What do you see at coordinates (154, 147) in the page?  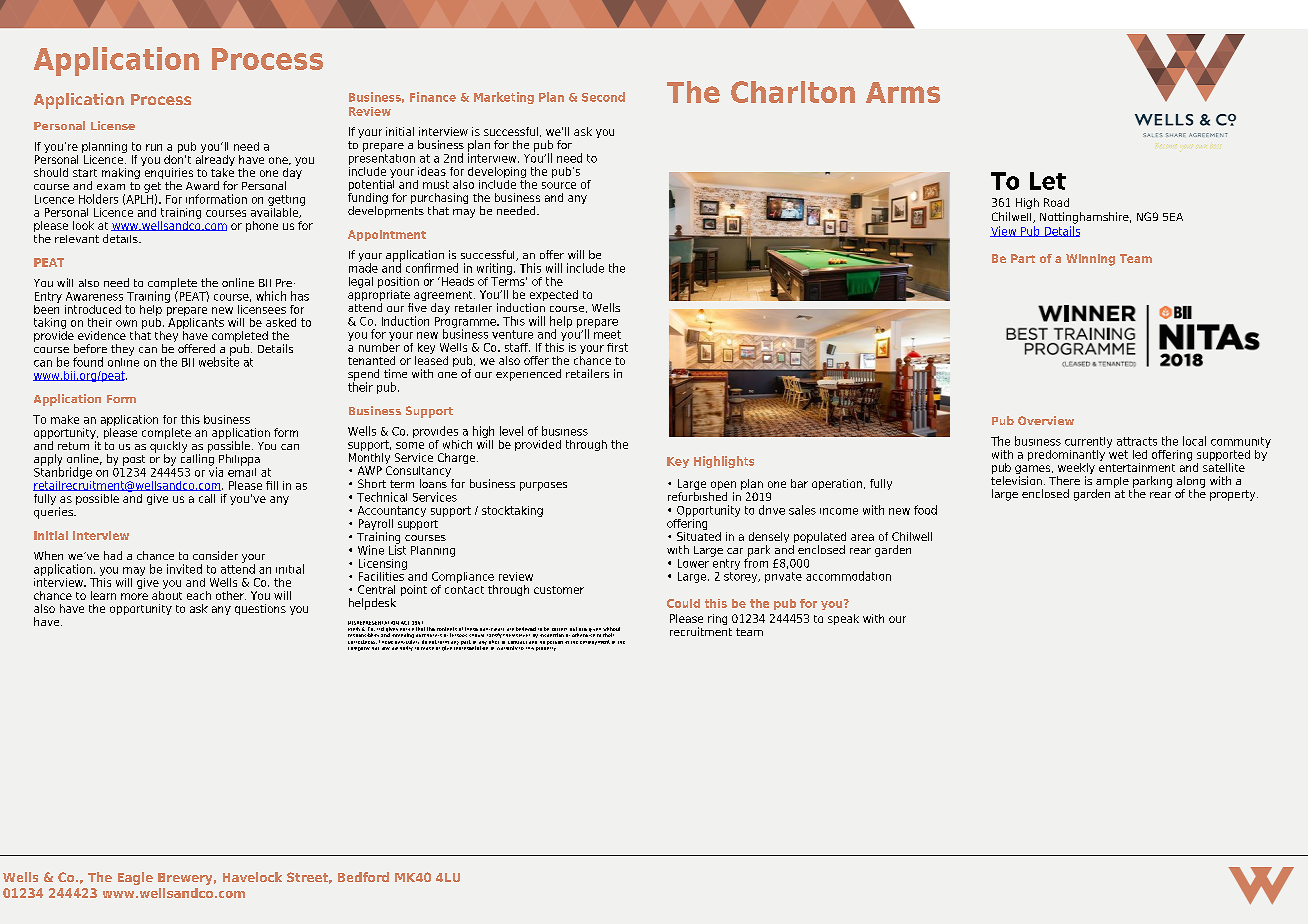 I see `run` at bounding box center [154, 147].
